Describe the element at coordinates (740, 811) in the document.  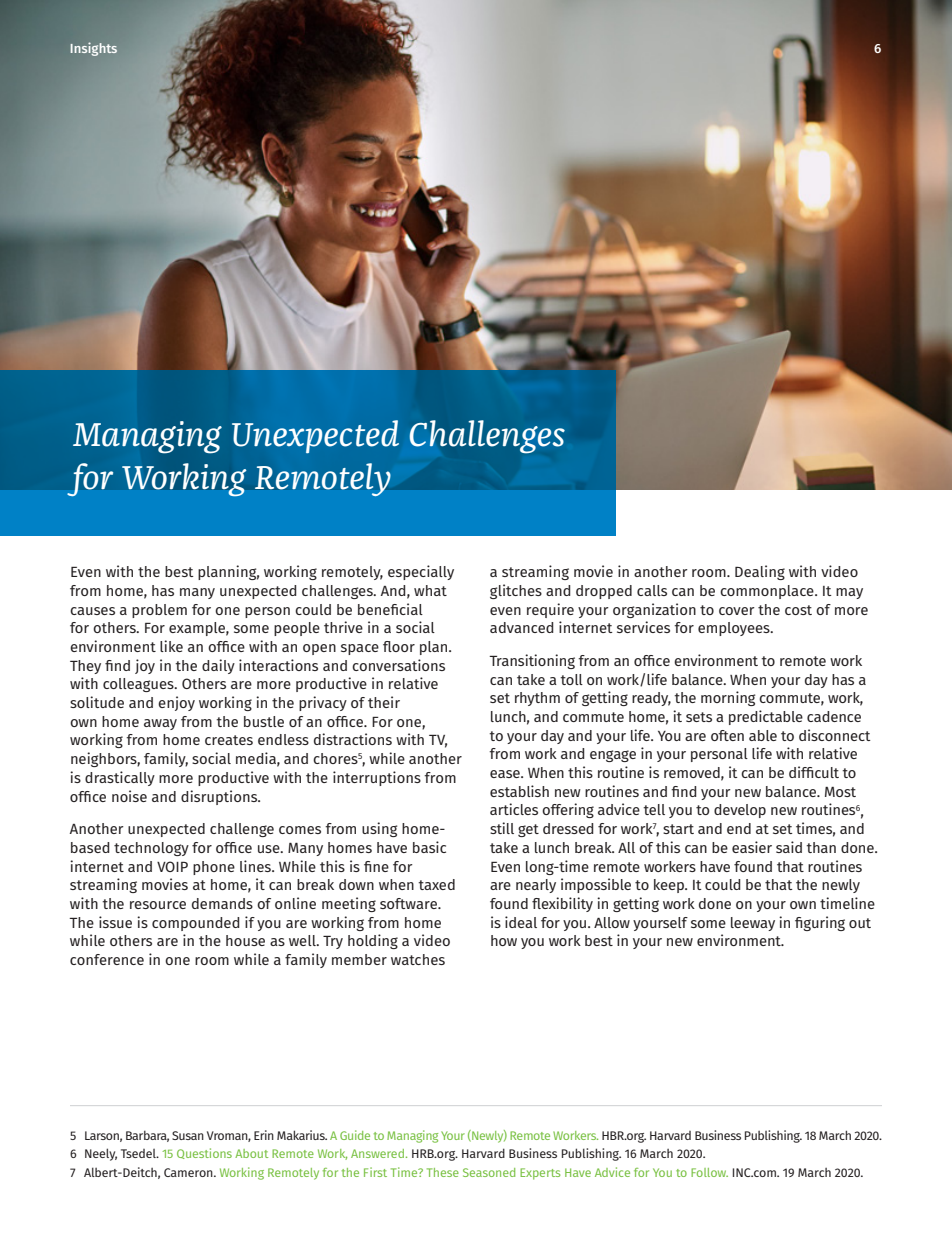
I see `develop` at that location.
